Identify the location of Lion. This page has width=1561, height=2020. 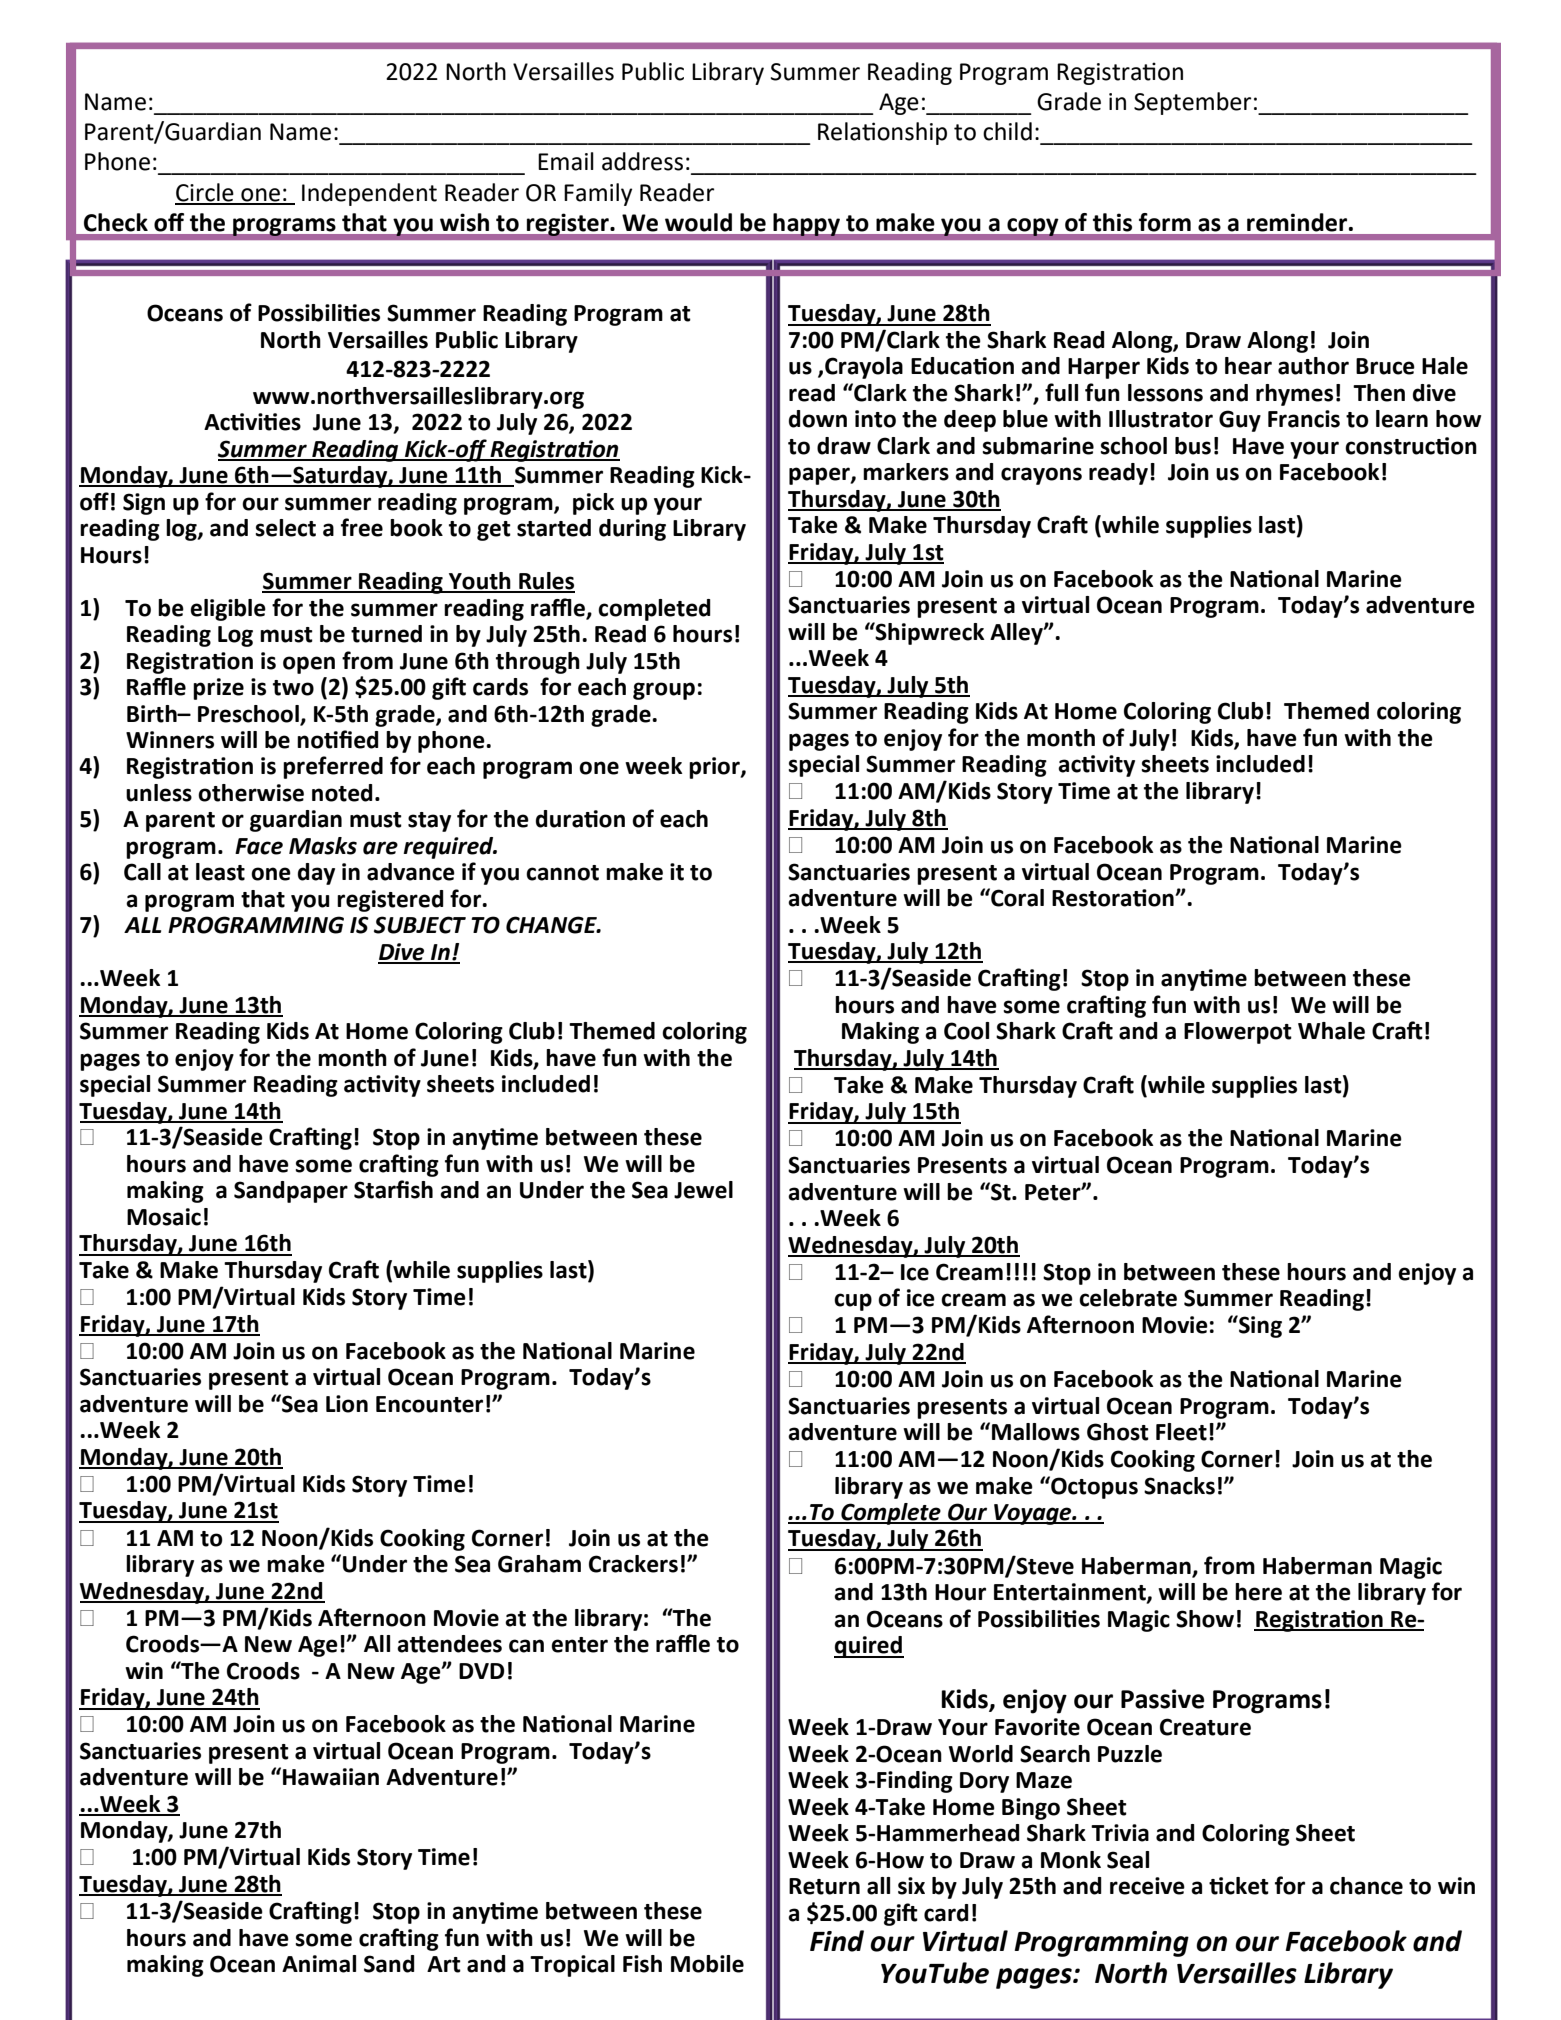
(347, 1404).
